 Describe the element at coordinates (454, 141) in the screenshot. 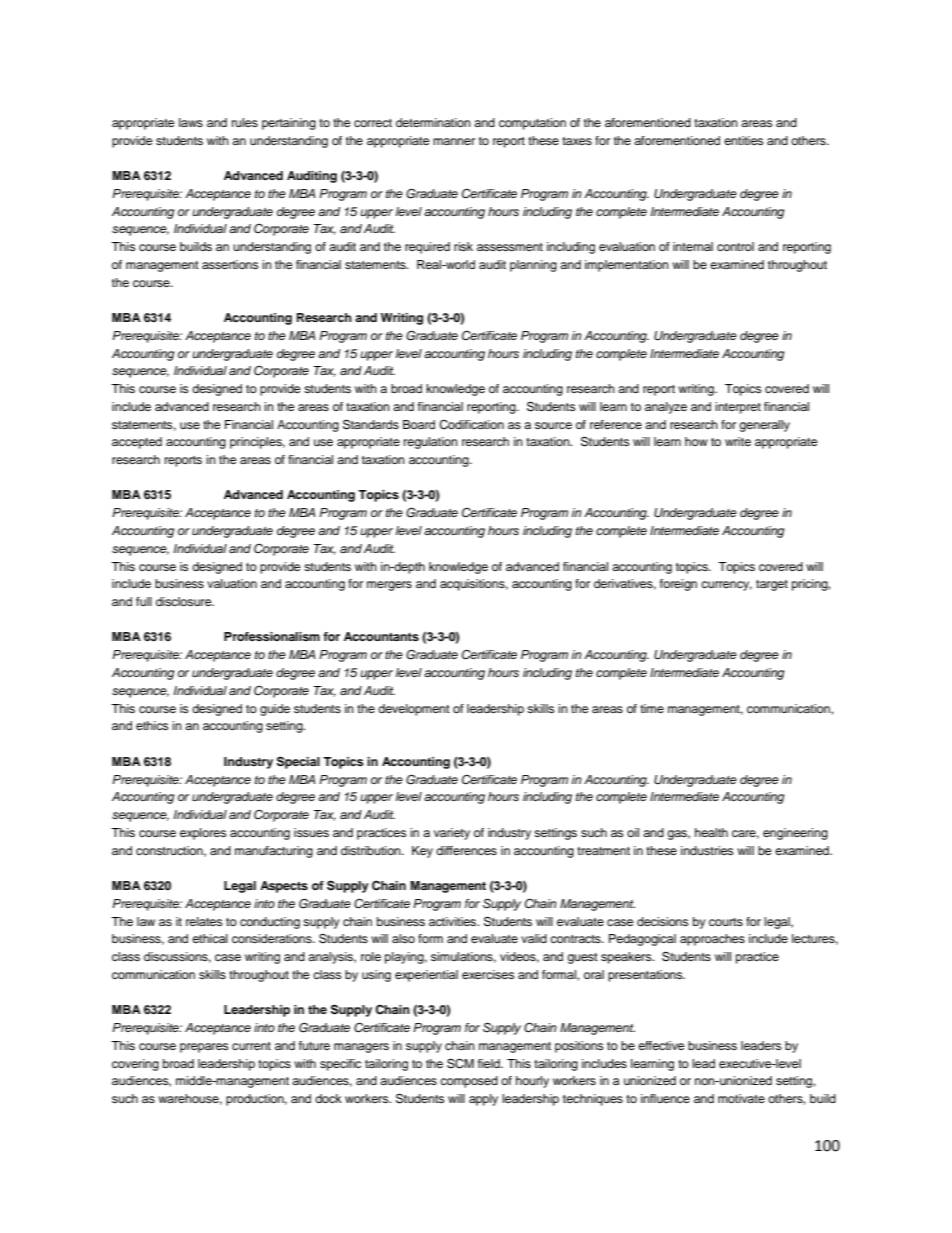

I see `manner` at that location.
